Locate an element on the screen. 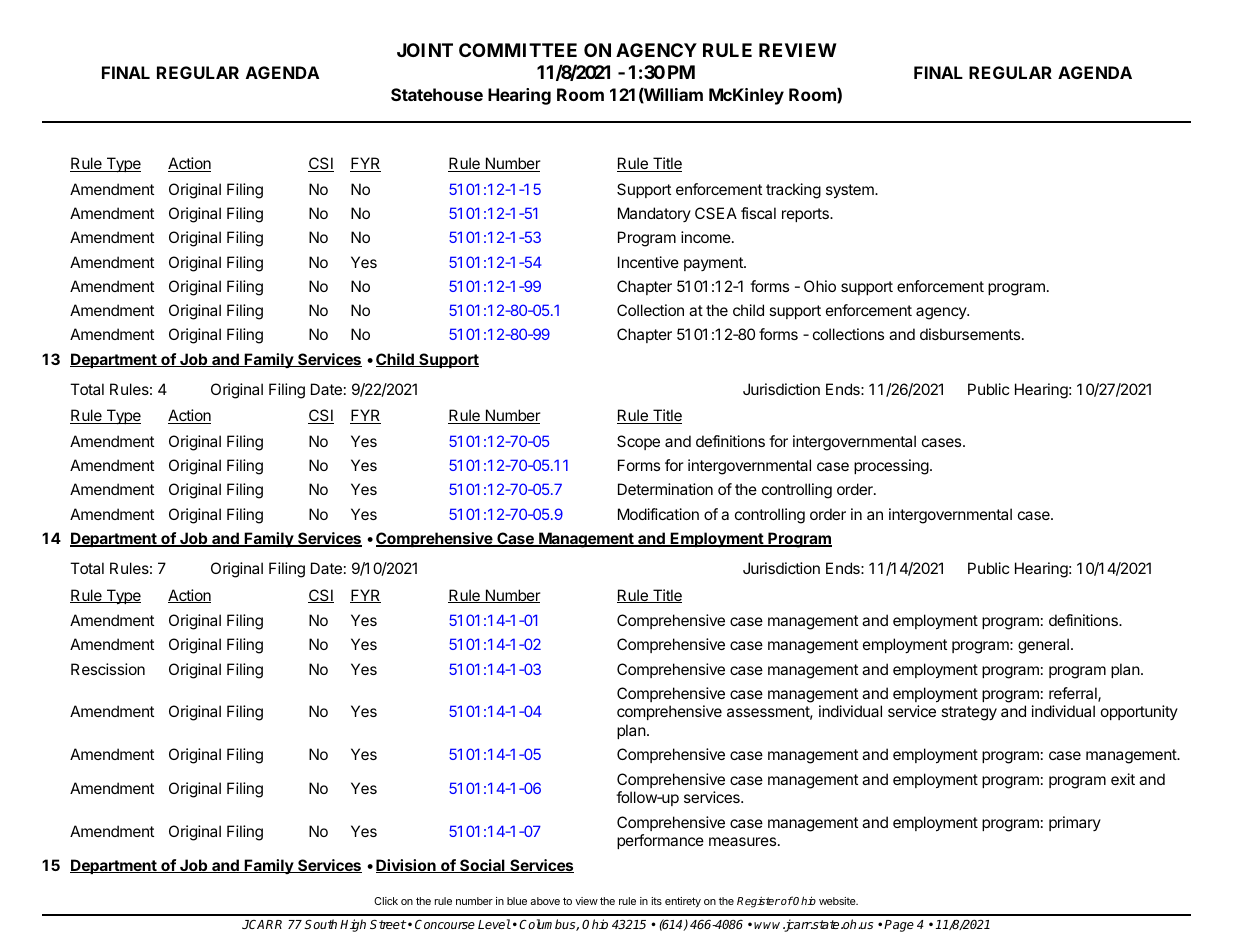 The height and width of the screenshot is (952, 1233). Rescission is located at coordinates (108, 669).
